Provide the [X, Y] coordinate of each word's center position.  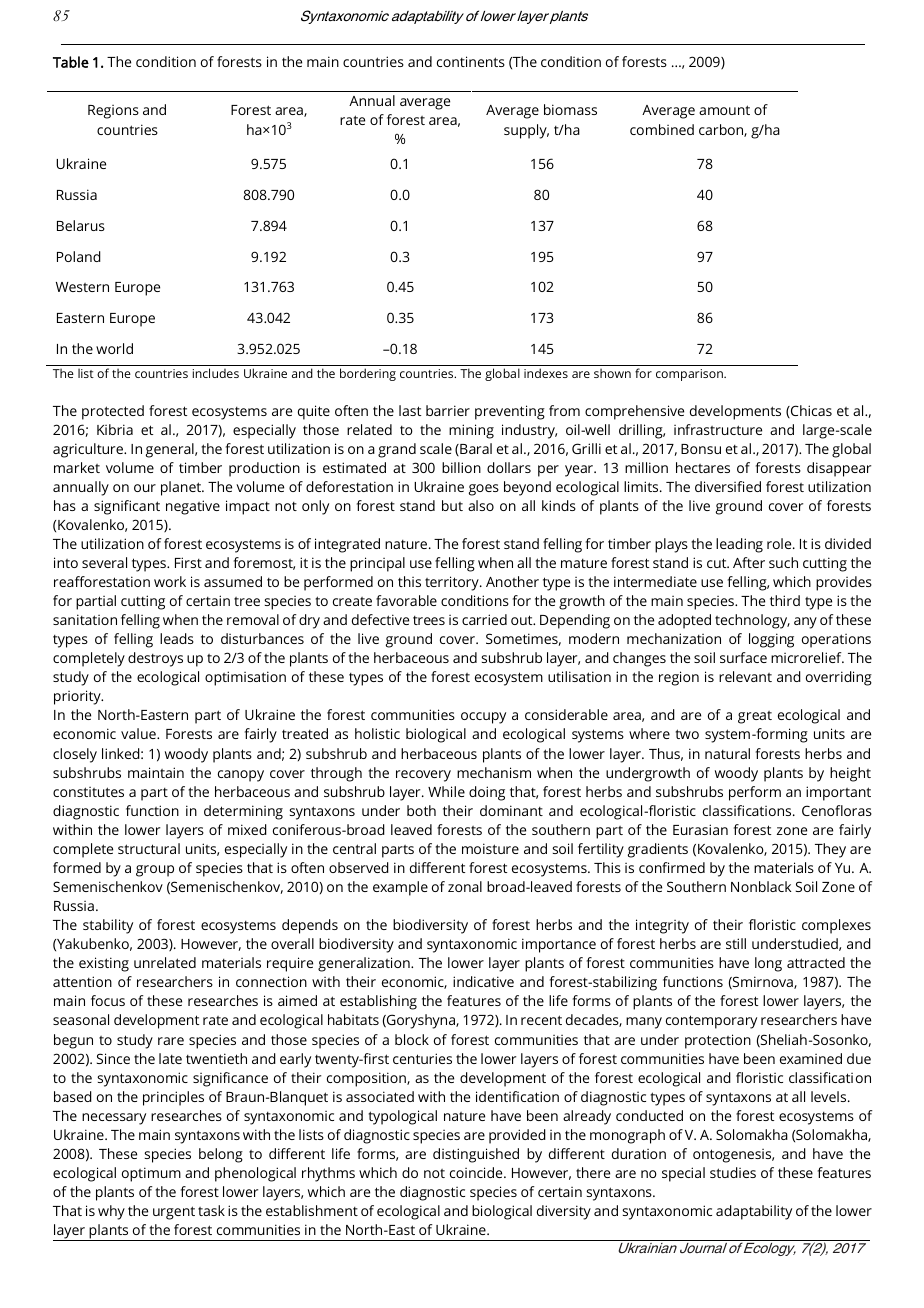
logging [771, 640]
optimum [151, 1174]
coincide [477, 1172]
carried [484, 619]
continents [471, 61]
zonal [465, 886]
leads [177, 638]
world [114, 348]
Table [71, 62]
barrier [448, 410]
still [736, 943]
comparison [690, 375]
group [155, 871]
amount [724, 110]
